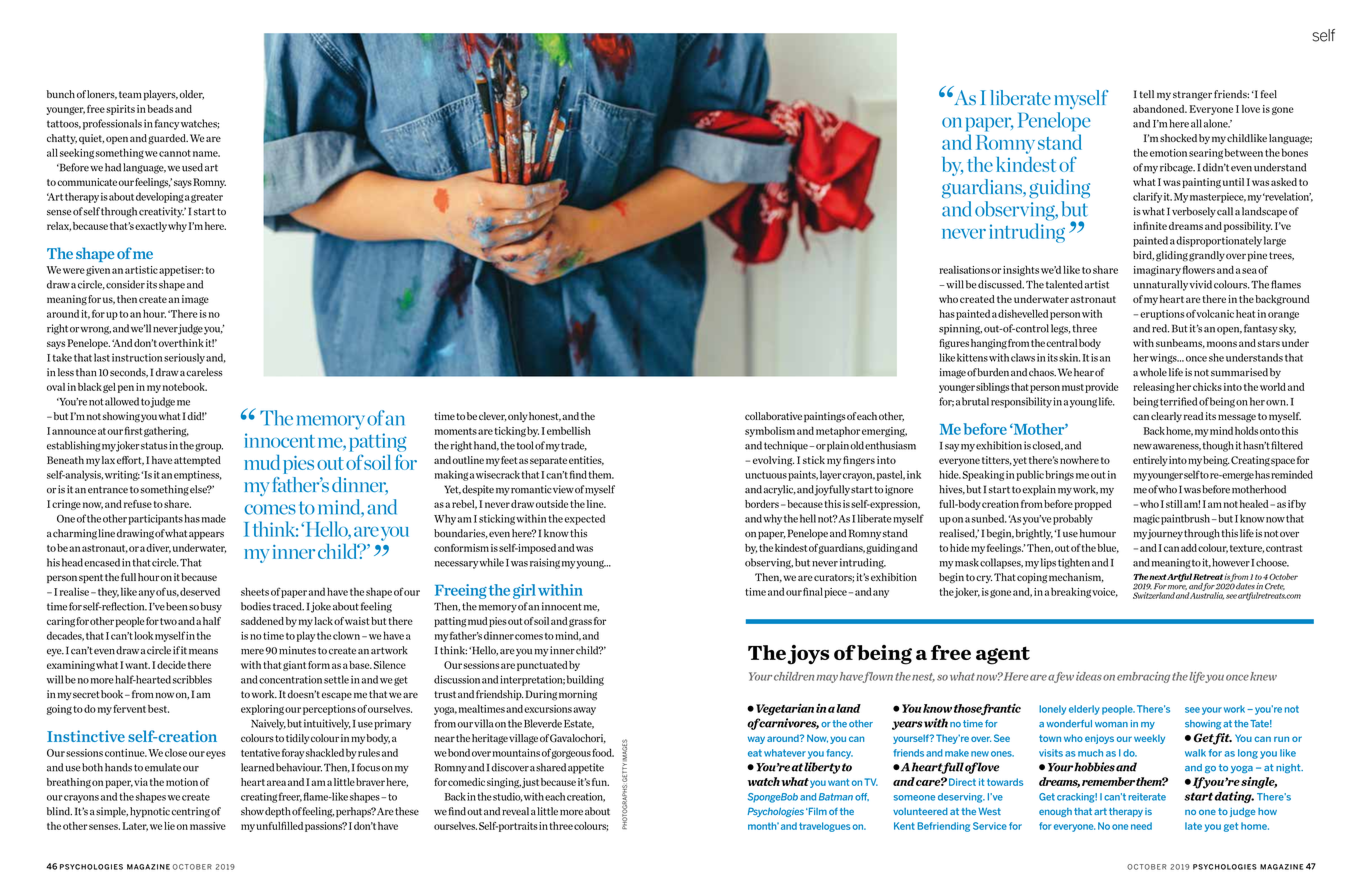  Describe the element at coordinates (160, 109) in the screenshot. I see `beads` at that location.
